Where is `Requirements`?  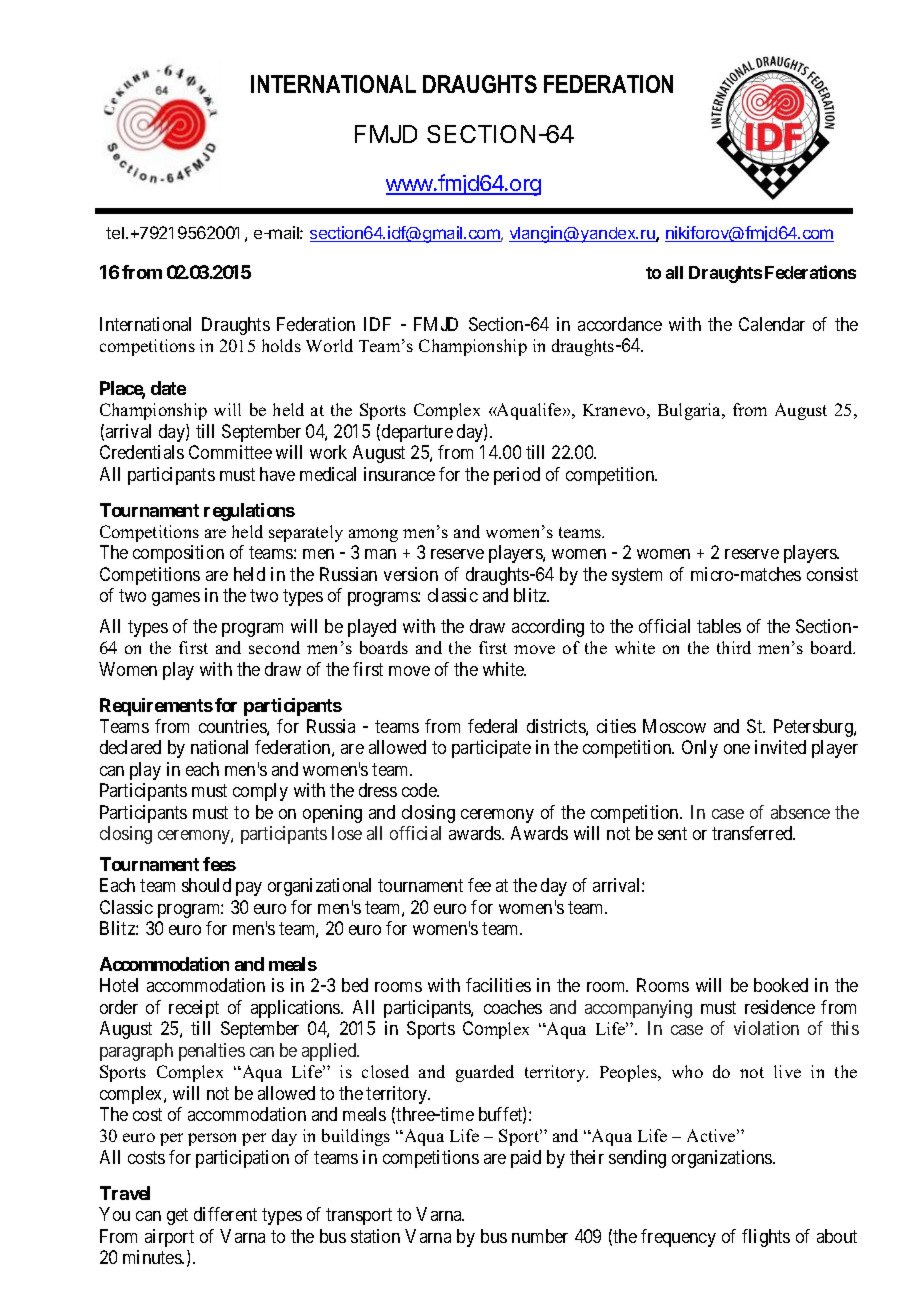
Requirements is located at coordinates (156, 707).
